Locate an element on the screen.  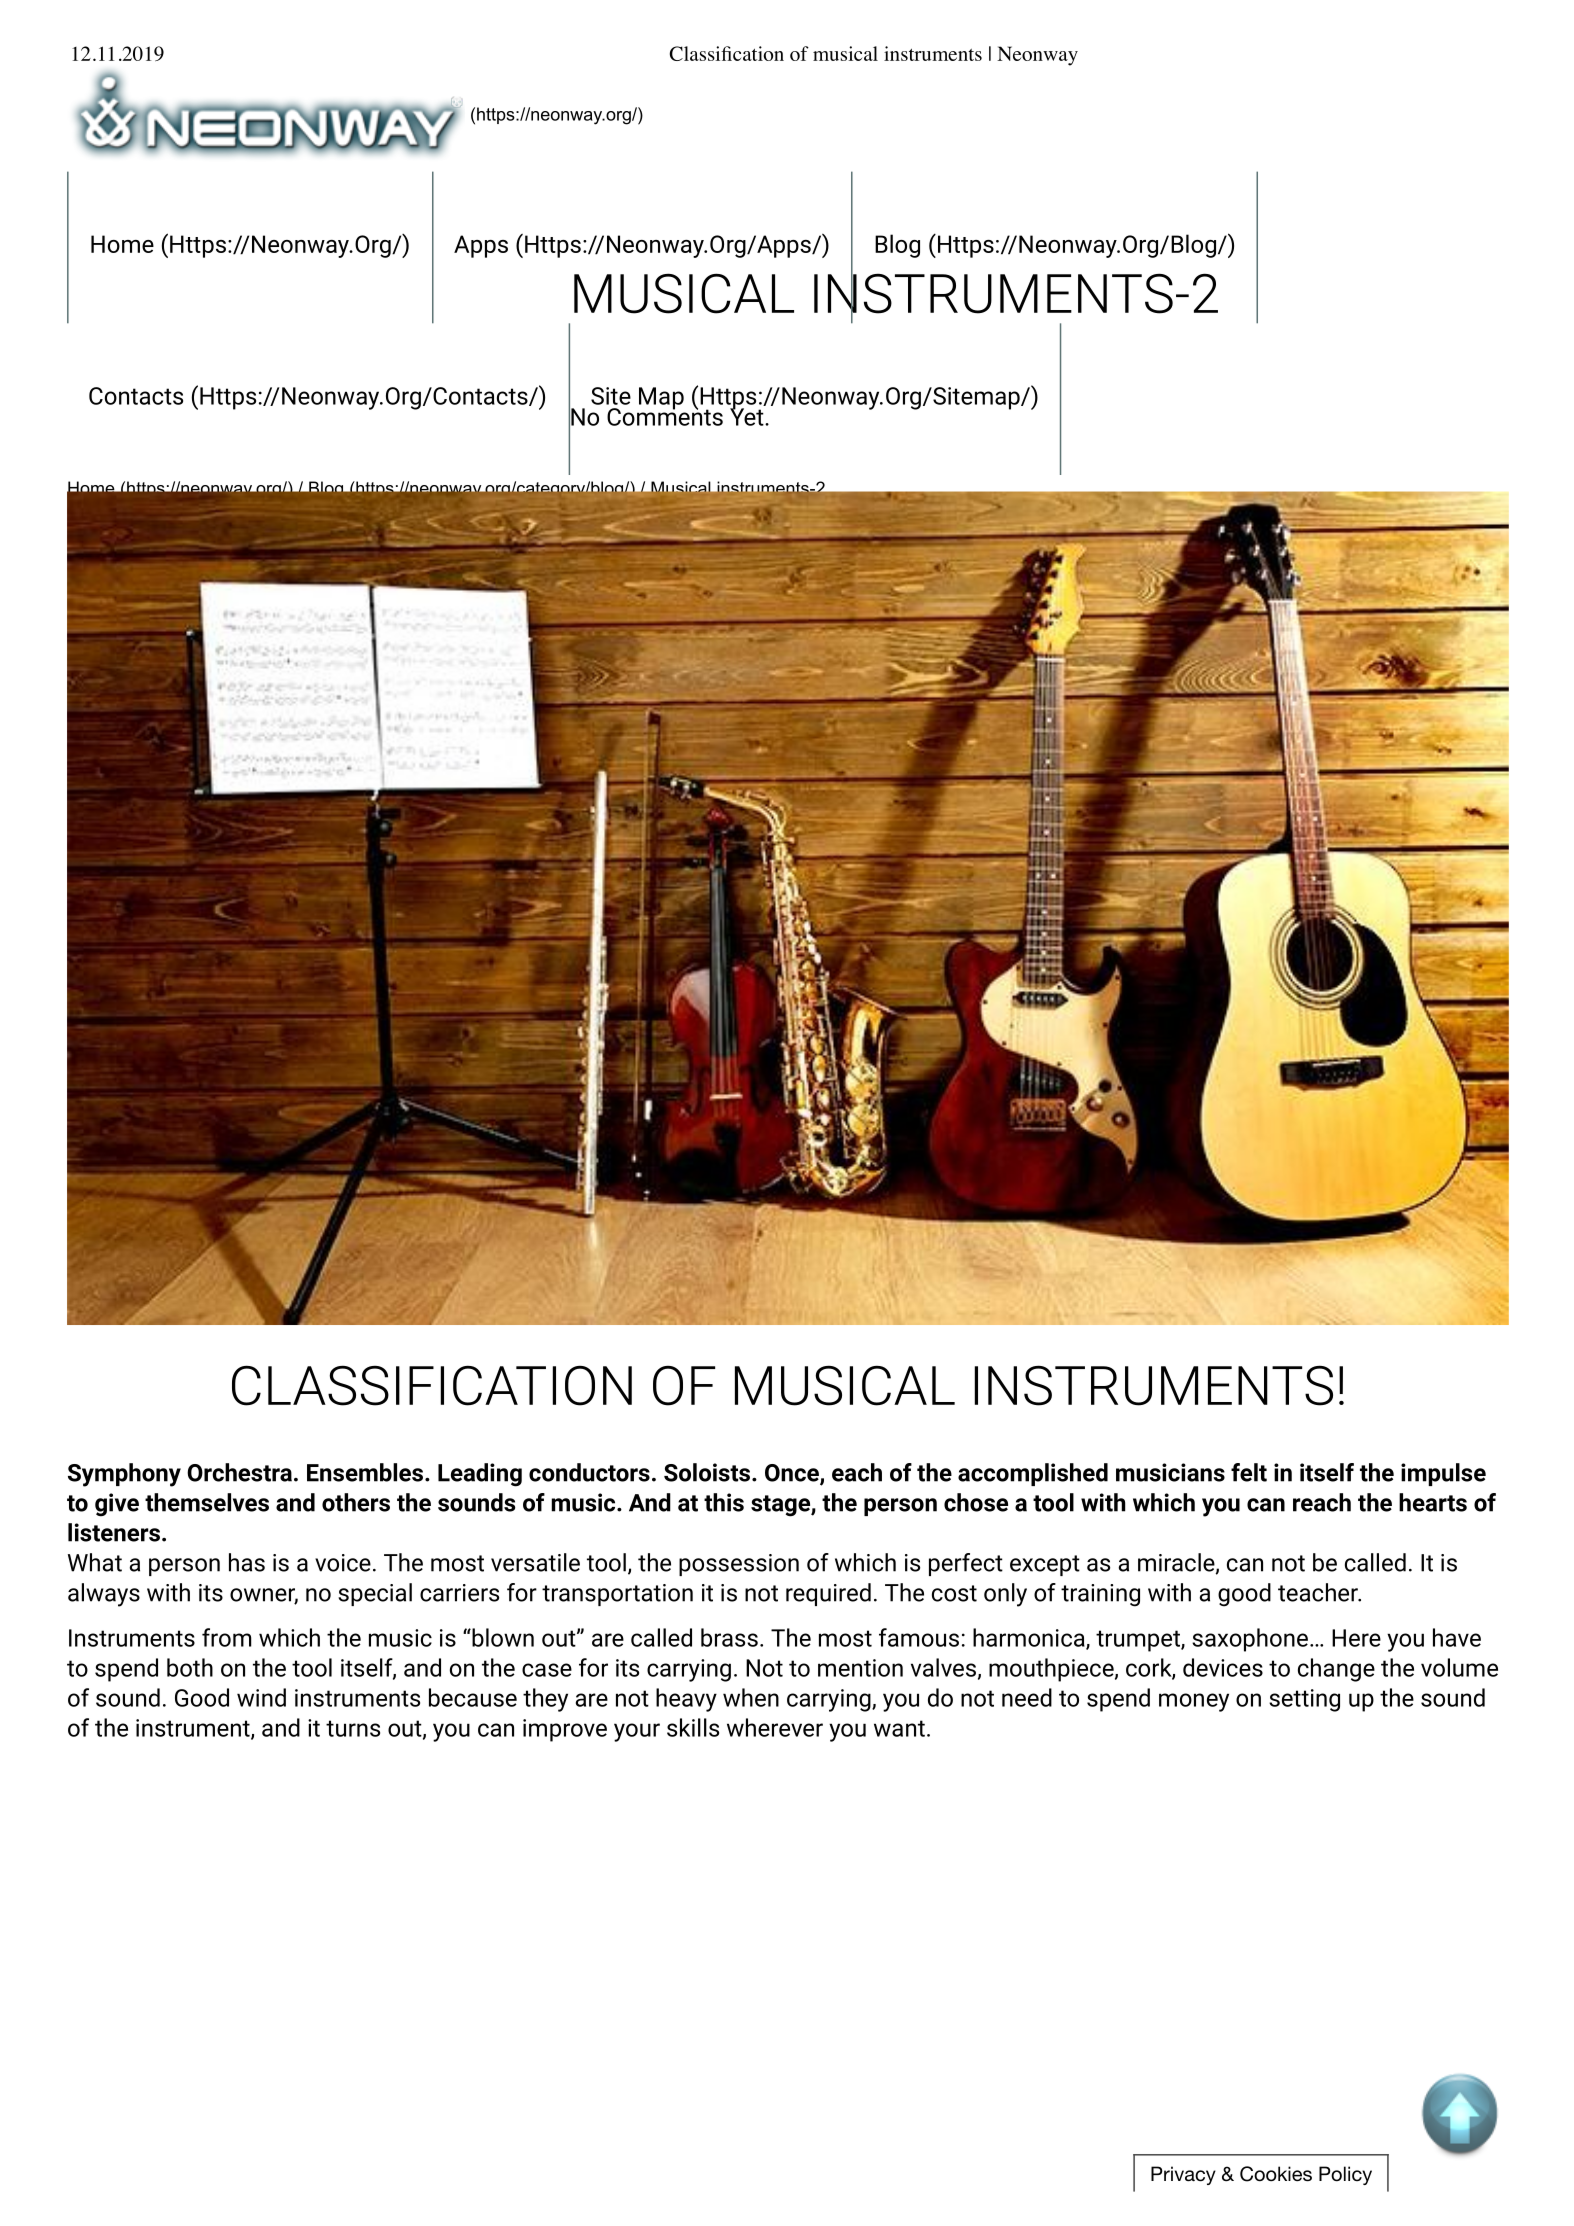
Once is located at coordinates (793, 1474).
